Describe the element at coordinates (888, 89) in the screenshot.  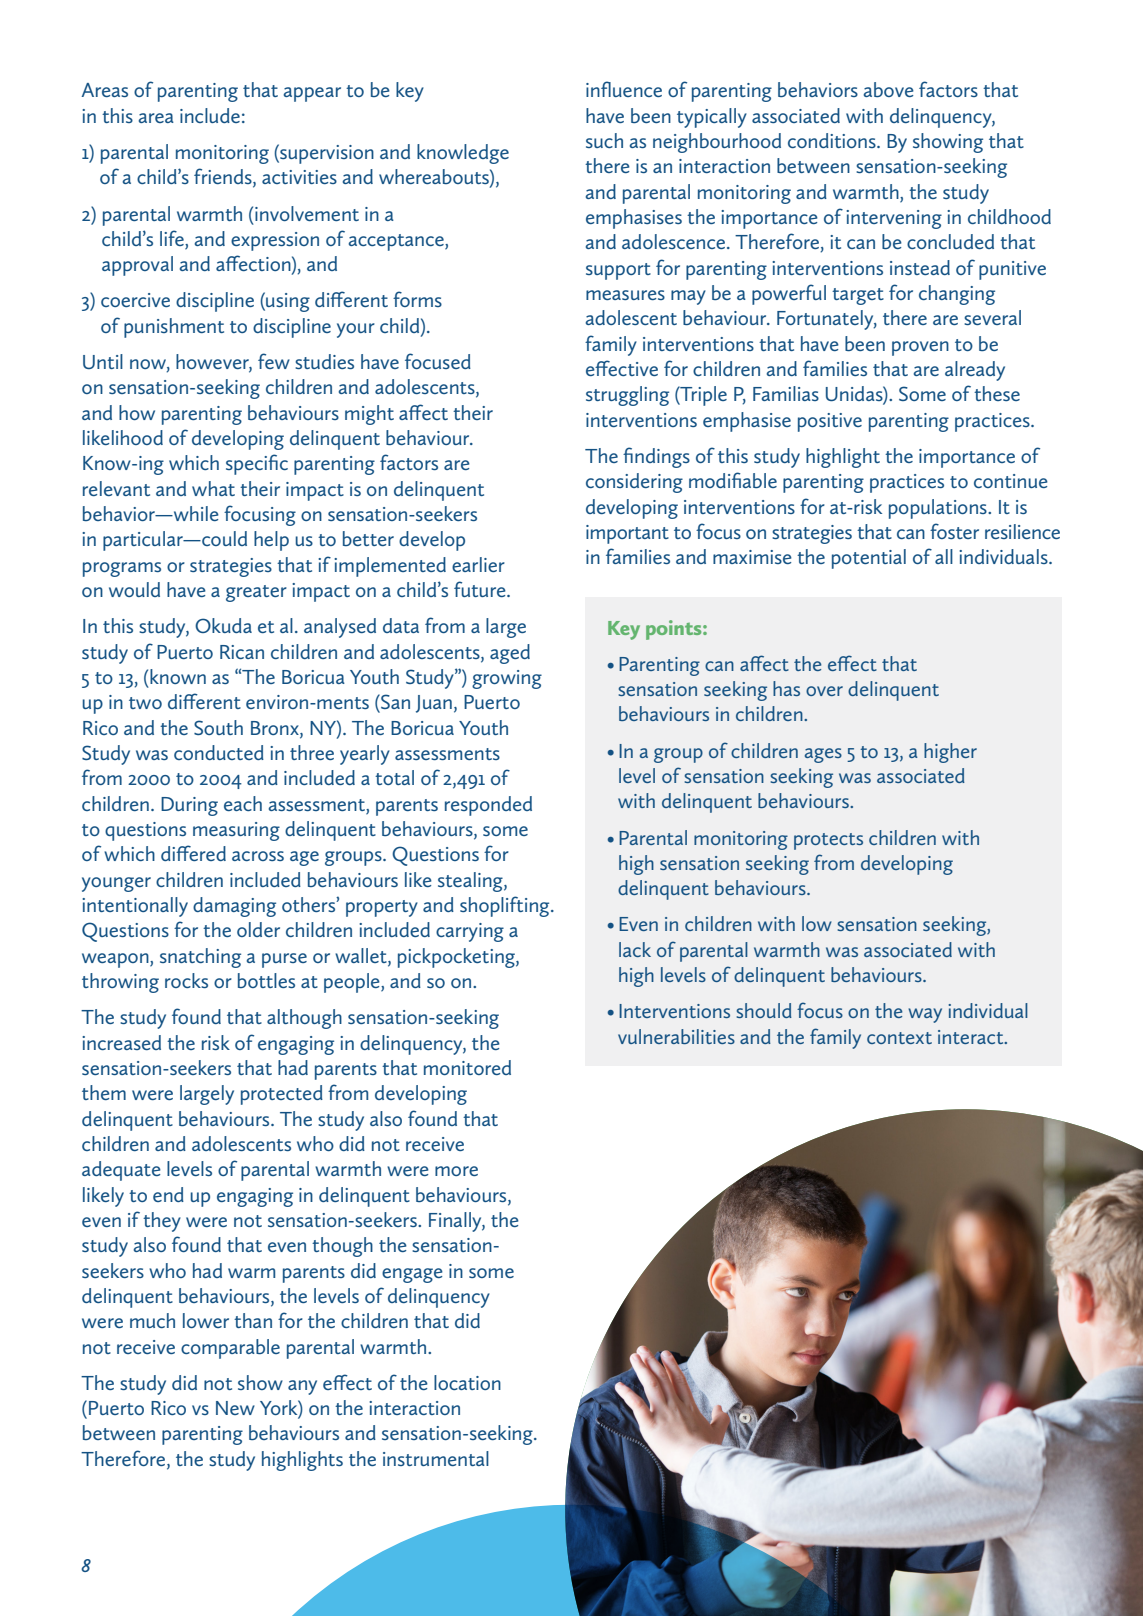
I see `above` at that location.
